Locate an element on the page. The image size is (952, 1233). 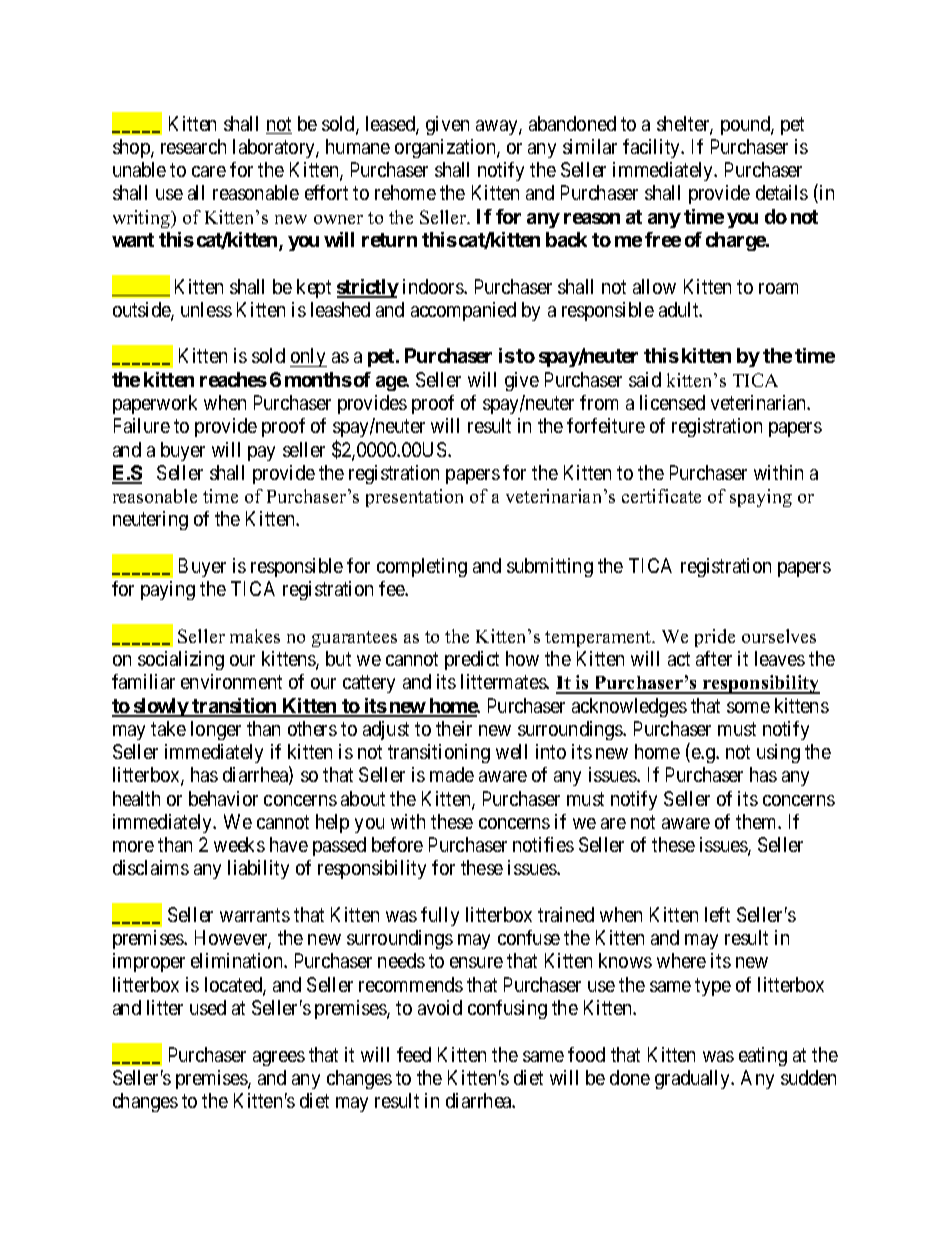
care is located at coordinates (209, 171).
